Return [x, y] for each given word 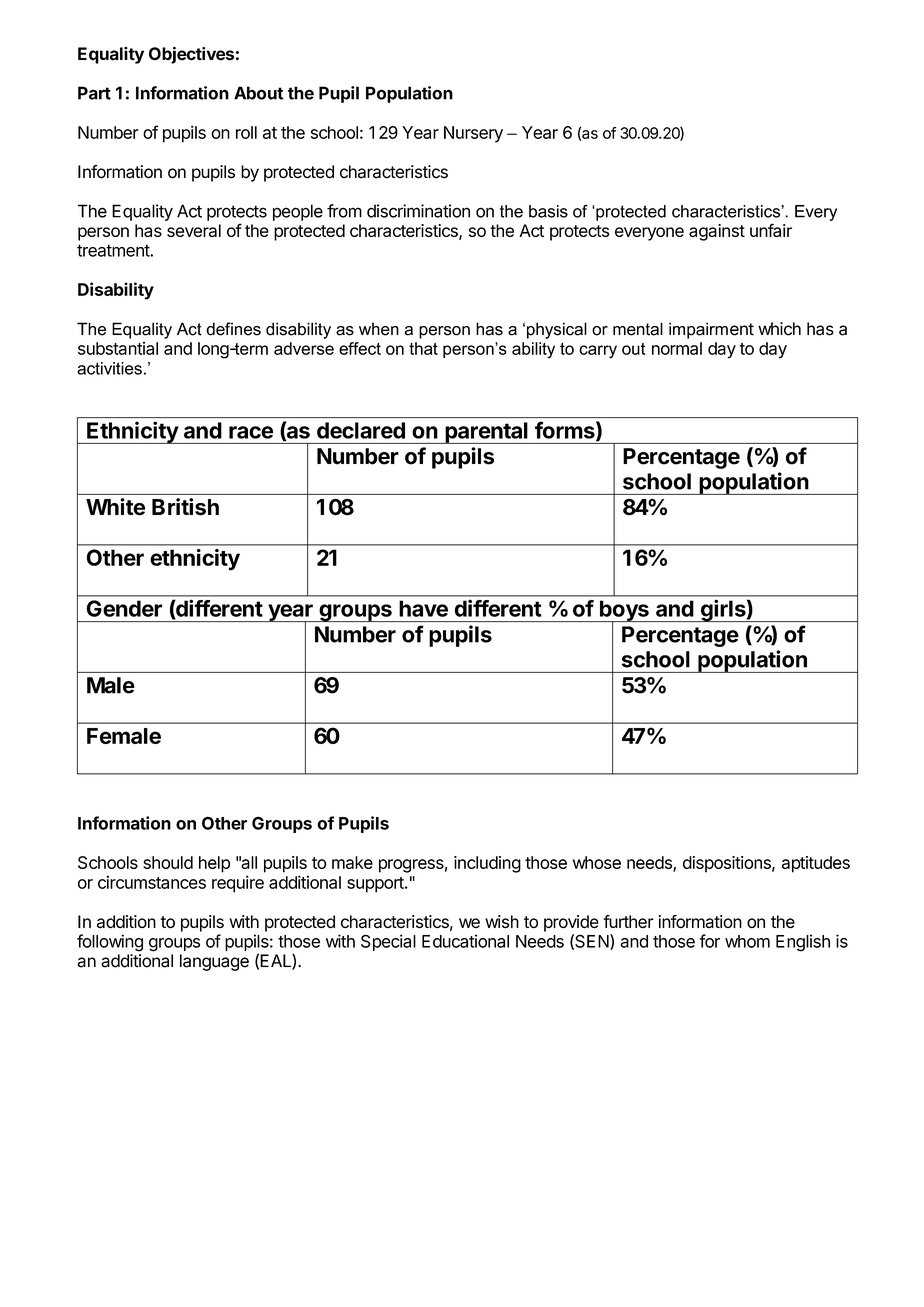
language [214, 962]
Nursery [473, 134]
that [423, 348]
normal [677, 348]
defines [233, 329]
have [423, 608]
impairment [711, 330]
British [185, 507]
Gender [124, 608]
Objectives [191, 55]
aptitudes [816, 864]
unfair [771, 230]
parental [486, 433]
